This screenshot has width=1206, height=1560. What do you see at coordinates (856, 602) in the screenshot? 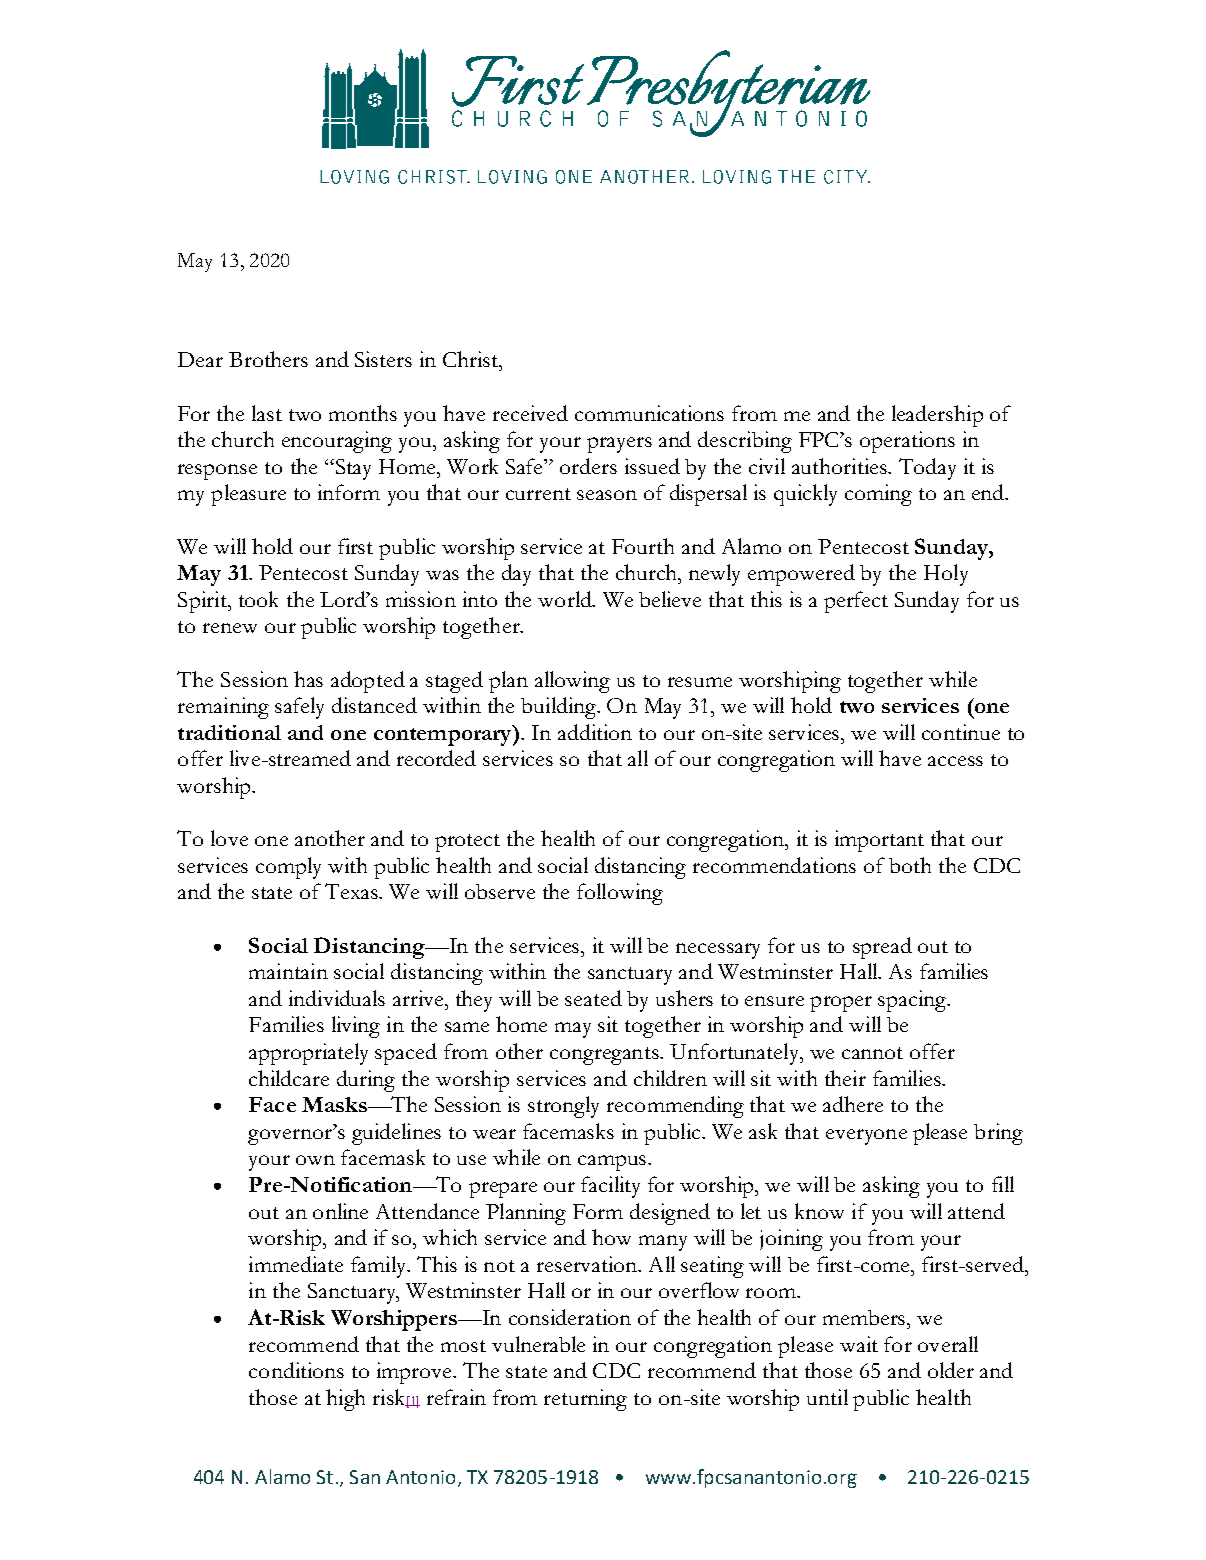
I see `perfect` at bounding box center [856, 602].
